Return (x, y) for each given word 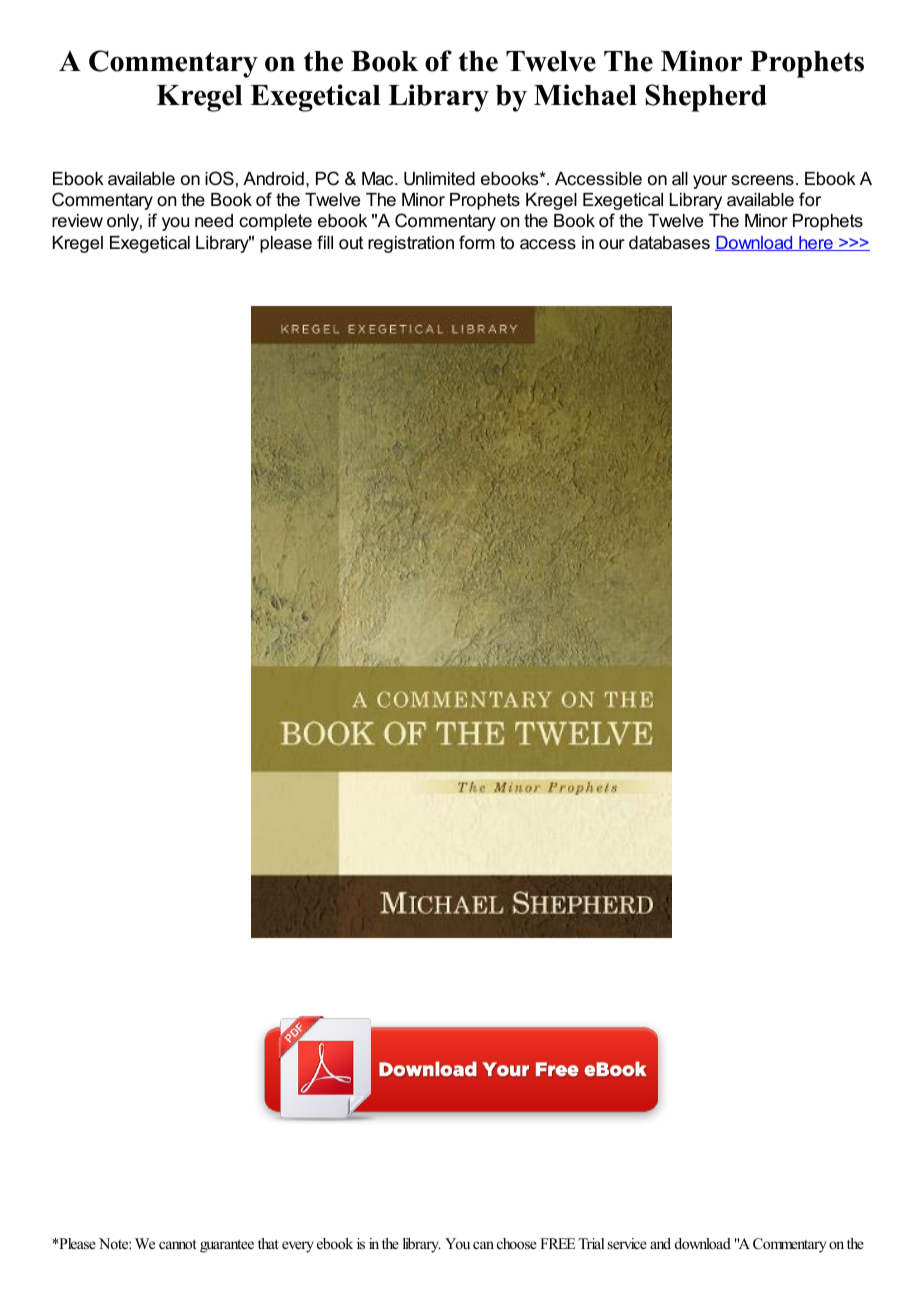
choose (517, 1243)
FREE (557, 1243)
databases (669, 243)
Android (273, 178)
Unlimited (439, 179)
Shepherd (706, 98)
